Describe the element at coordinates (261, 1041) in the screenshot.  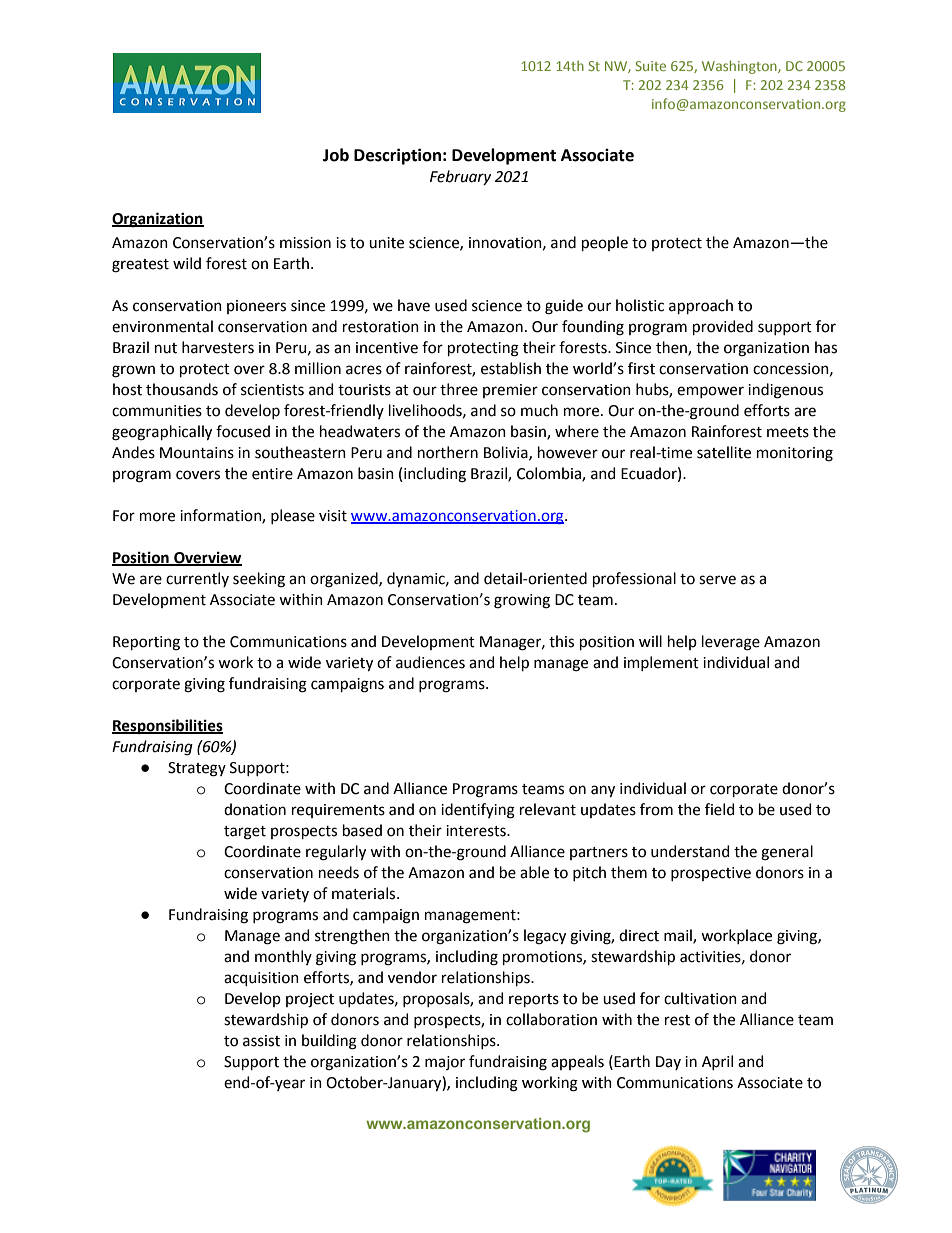
I see `assist` at that location.
